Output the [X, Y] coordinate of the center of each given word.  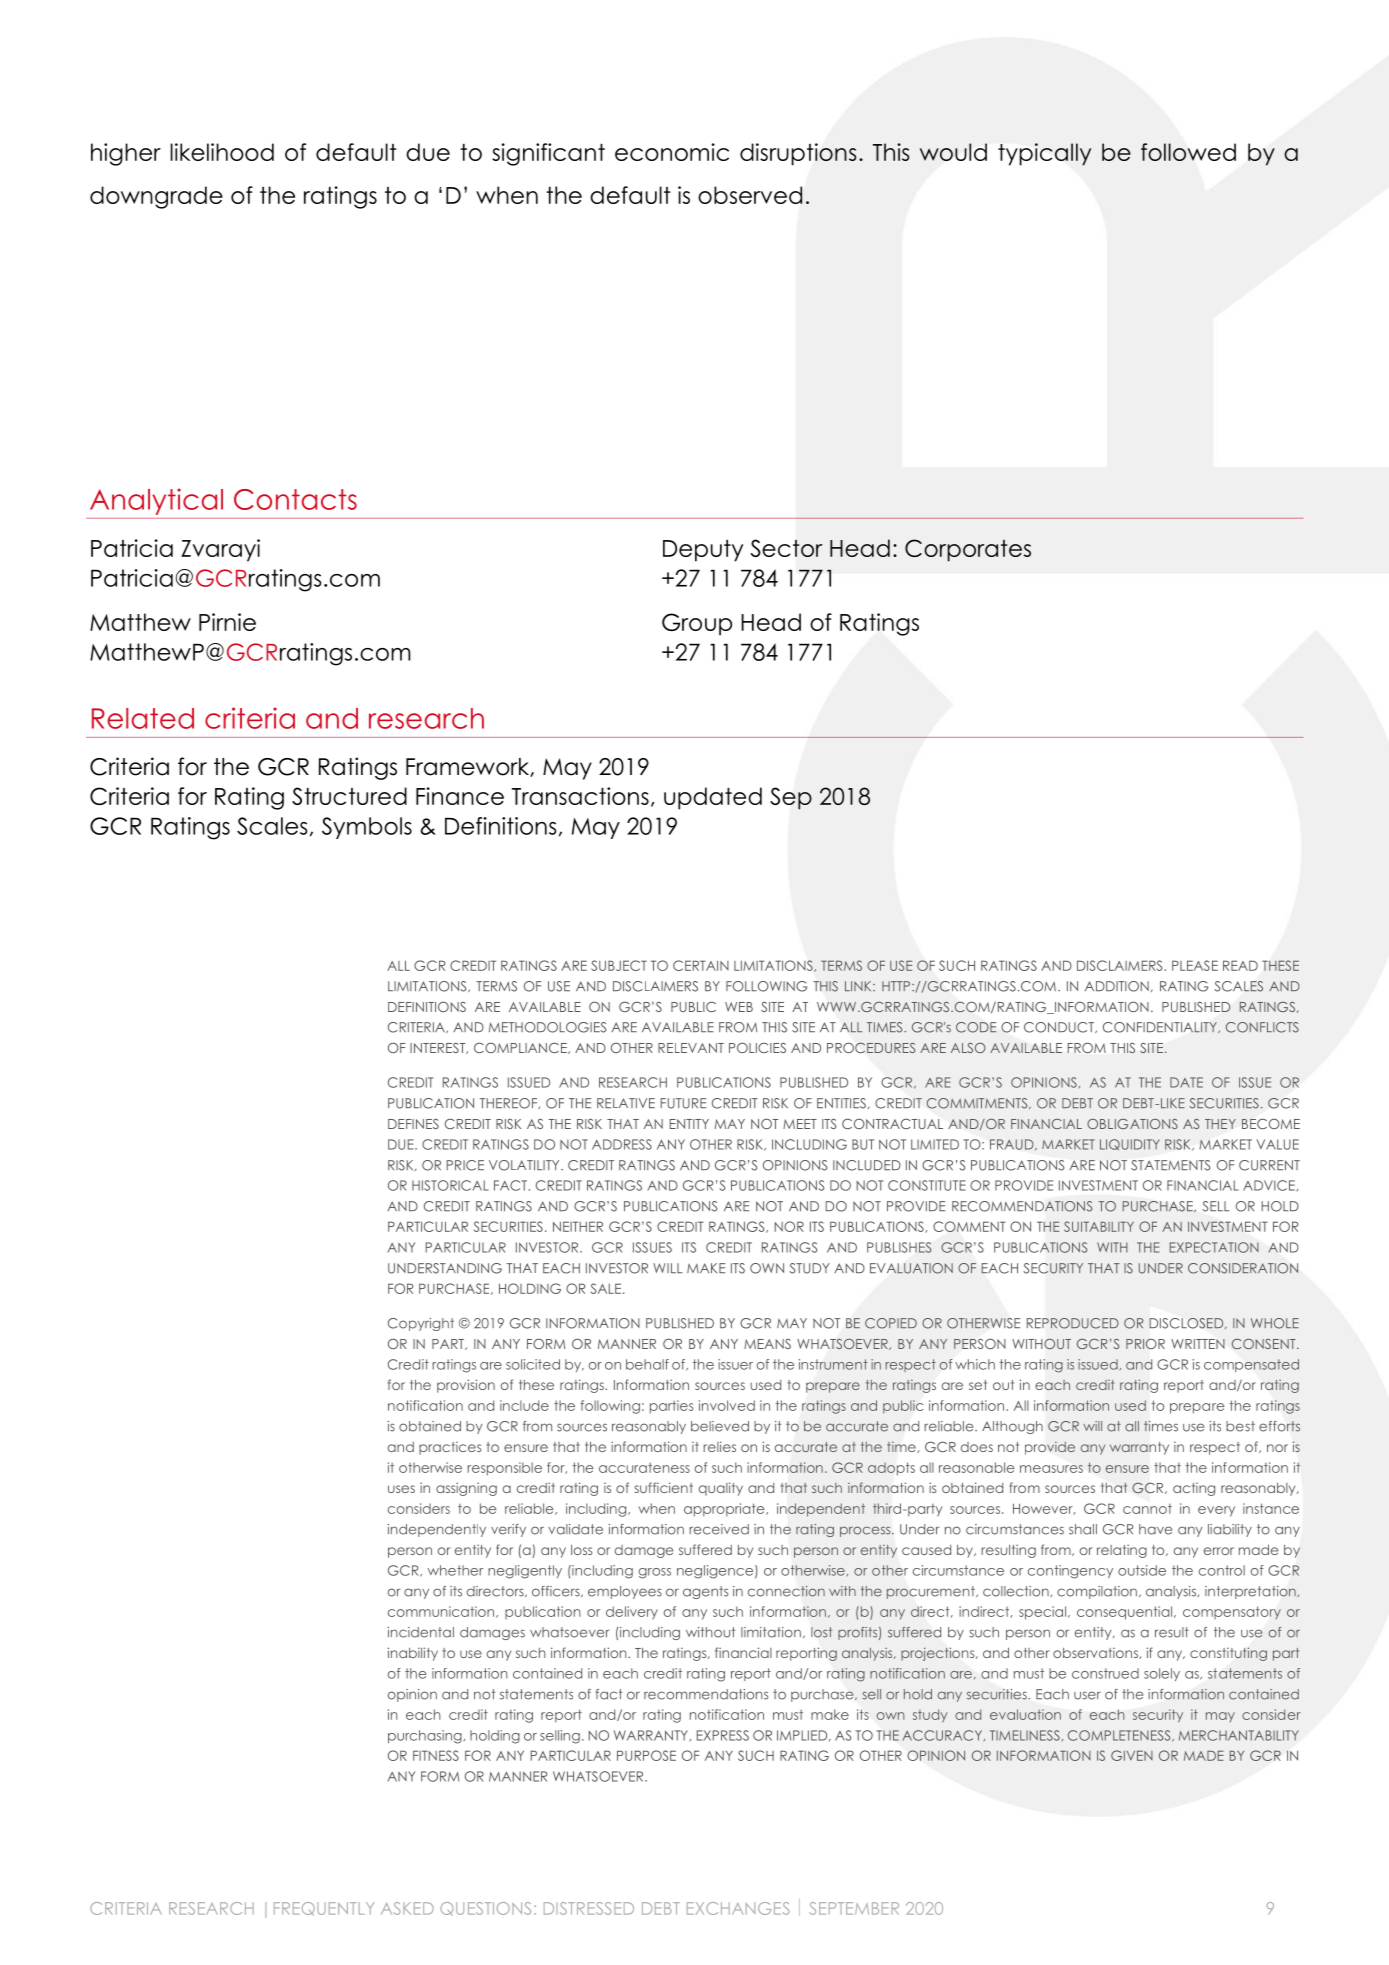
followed [1188, 152]
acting [1194, 1489]
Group [697, 624]
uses [401, 1489]
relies [719, 1446]
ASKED [407, 1908]
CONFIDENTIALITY [1161, 1028]
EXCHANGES [738, 1908]
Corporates [968, 550]
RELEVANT [691, 1048]
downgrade [156, 197]
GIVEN [1132, 1755]
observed [750, 195]
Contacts [295, 499]
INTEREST [439, 1048]
